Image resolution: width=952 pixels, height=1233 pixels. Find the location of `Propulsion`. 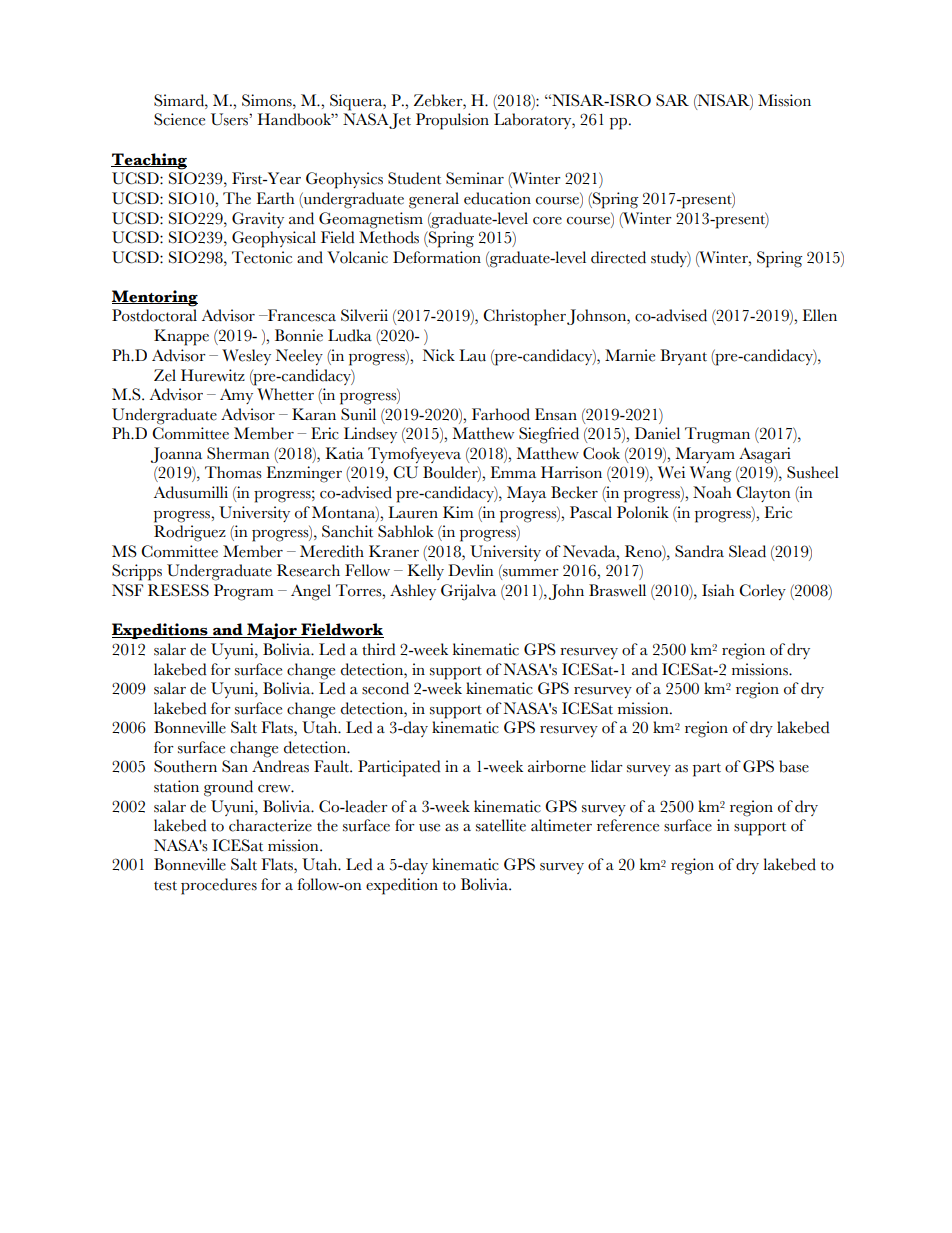

Propulsion is located at coordinates (452, 121).
